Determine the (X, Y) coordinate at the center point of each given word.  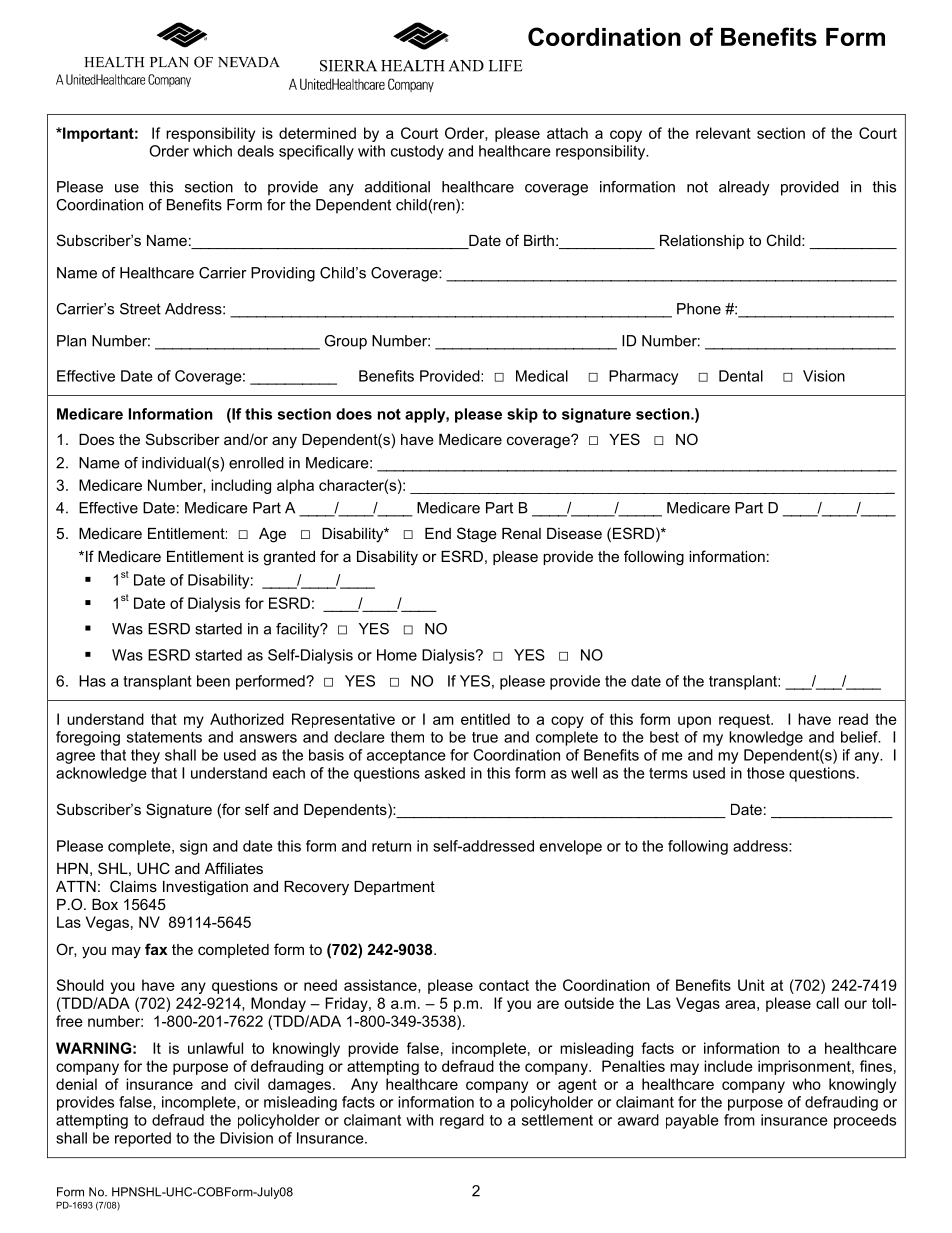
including (241, 486)
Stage (477, 535)
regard (462, 1121)
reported (143, 1139)
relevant (723, 133)
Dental (741, 376)
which (212, 151)
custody (417, 152)
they (145, 756)
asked (445, 773)
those (766, 773)
